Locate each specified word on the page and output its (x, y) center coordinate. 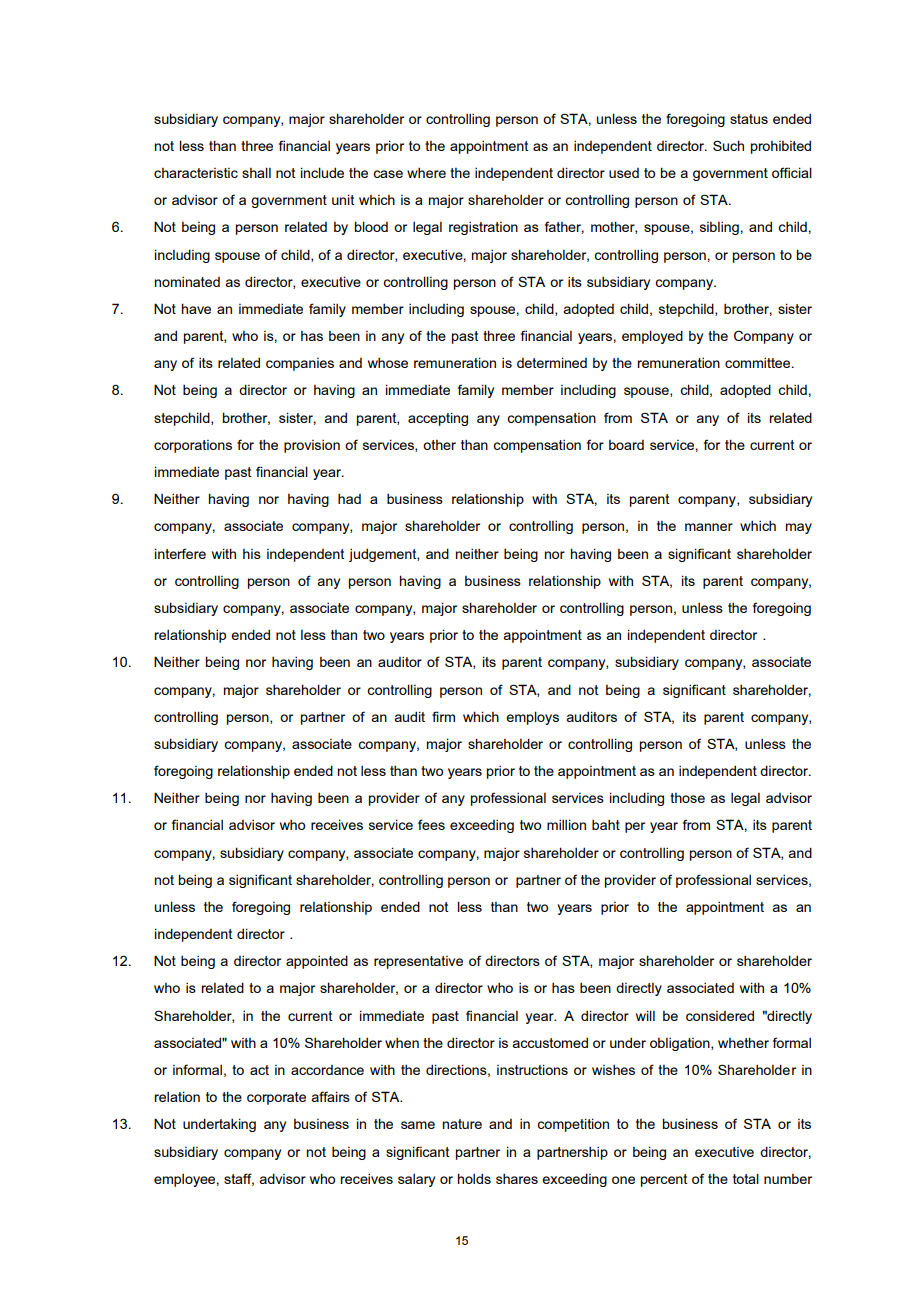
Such (728, 145)
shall (256, 172)
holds (474, 1178)
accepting (438, 419)
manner (709, 527)
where (426, 172)
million (566, 824)
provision (312, 446)
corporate (276, 1098)
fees (431, 824)
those (687, 798)
